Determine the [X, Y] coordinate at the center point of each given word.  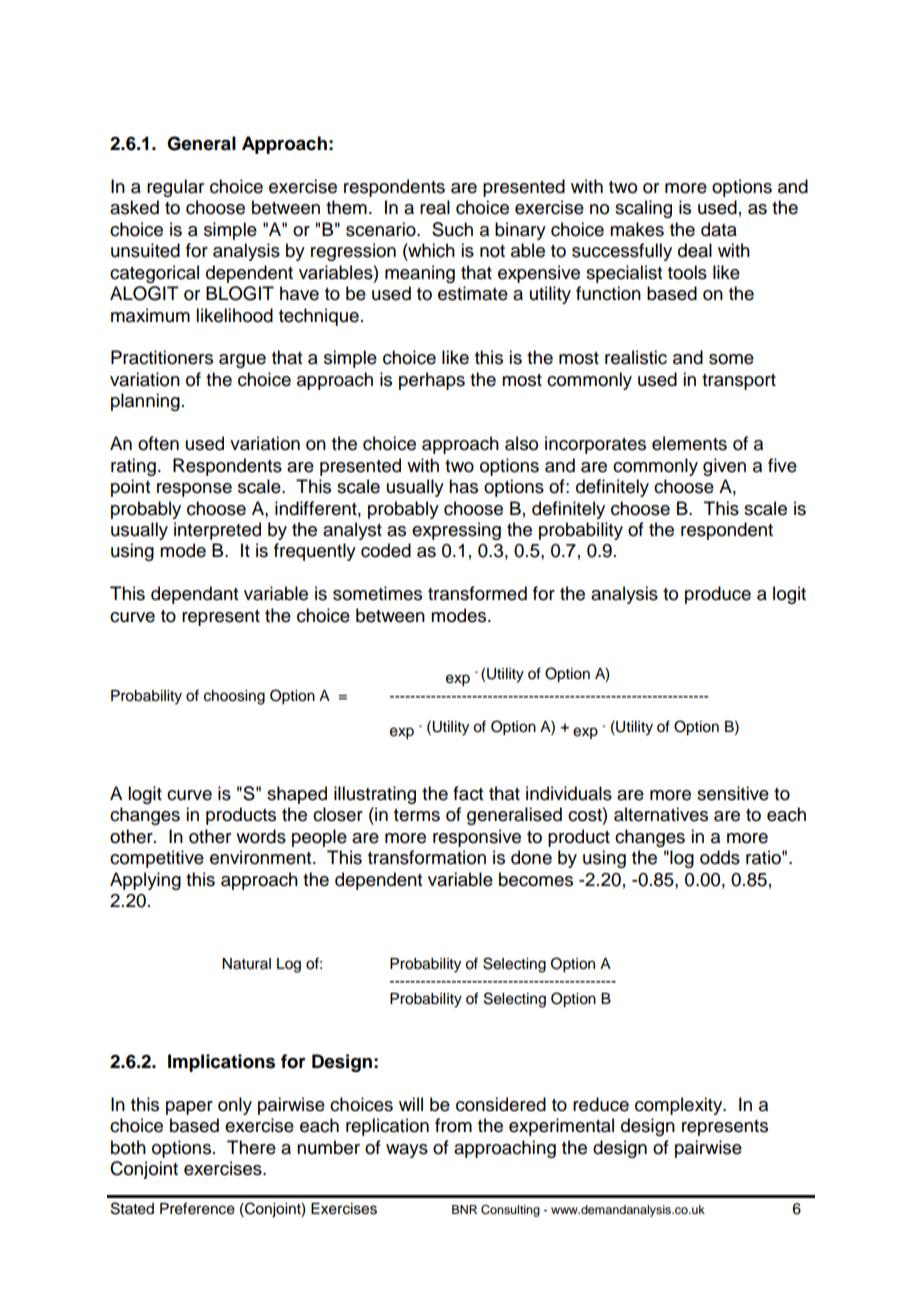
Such [452, 229]
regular [175, 188]
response [194, 490]
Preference [197, 1208]
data [719, 229]
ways [407, 1151]
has [463, 486]
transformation [427, 857]
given [724, 467]
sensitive [733, 793]
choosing [234, 697]
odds [720, 857]
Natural [246, 964]
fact [468, 793]
